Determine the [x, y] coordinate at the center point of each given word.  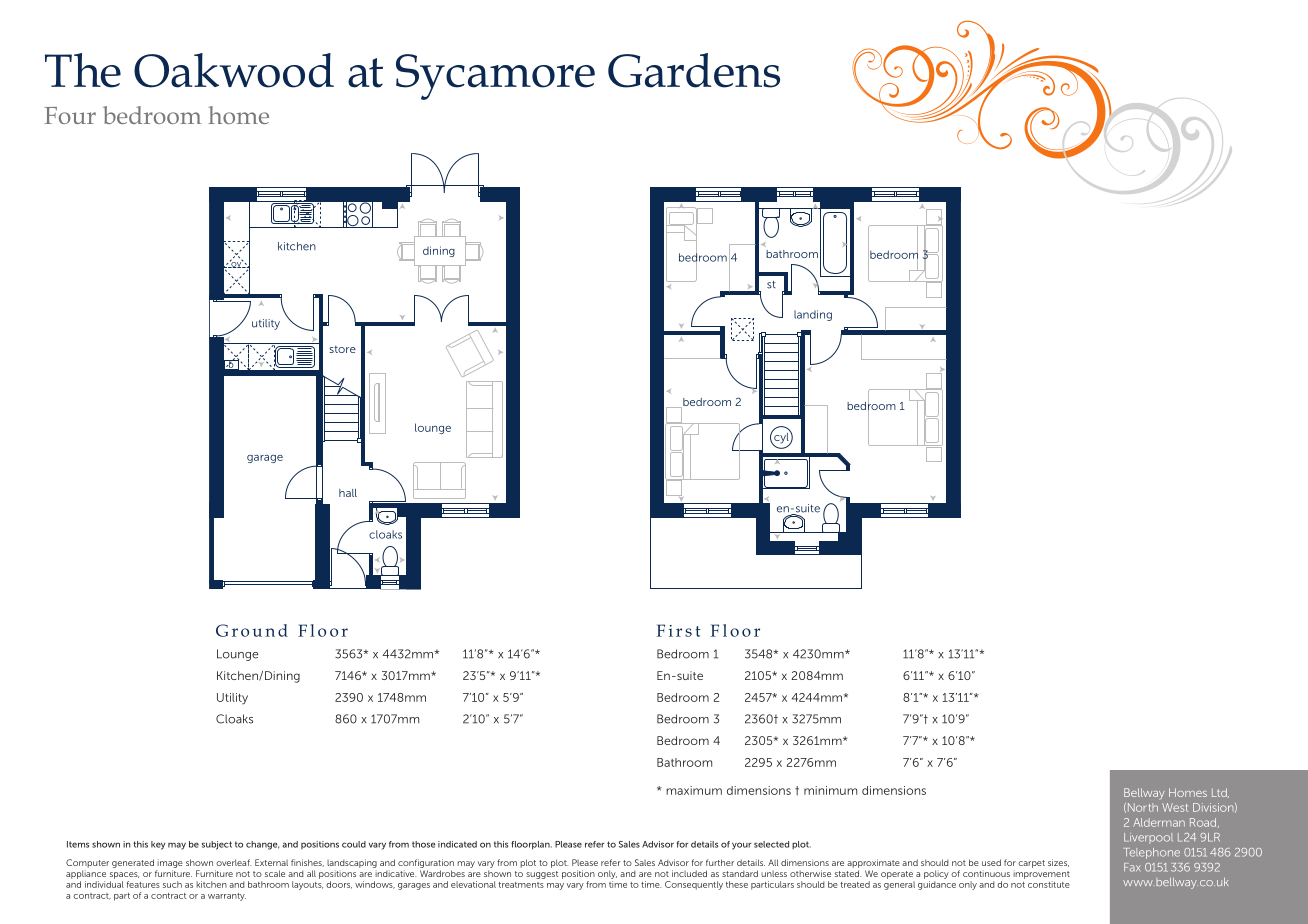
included [689, 873]
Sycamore [495, 77]
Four [70, 115]
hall [348, 493]
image [169, 865]
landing [813, 315]
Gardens [694, 70]
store [342, 349]
